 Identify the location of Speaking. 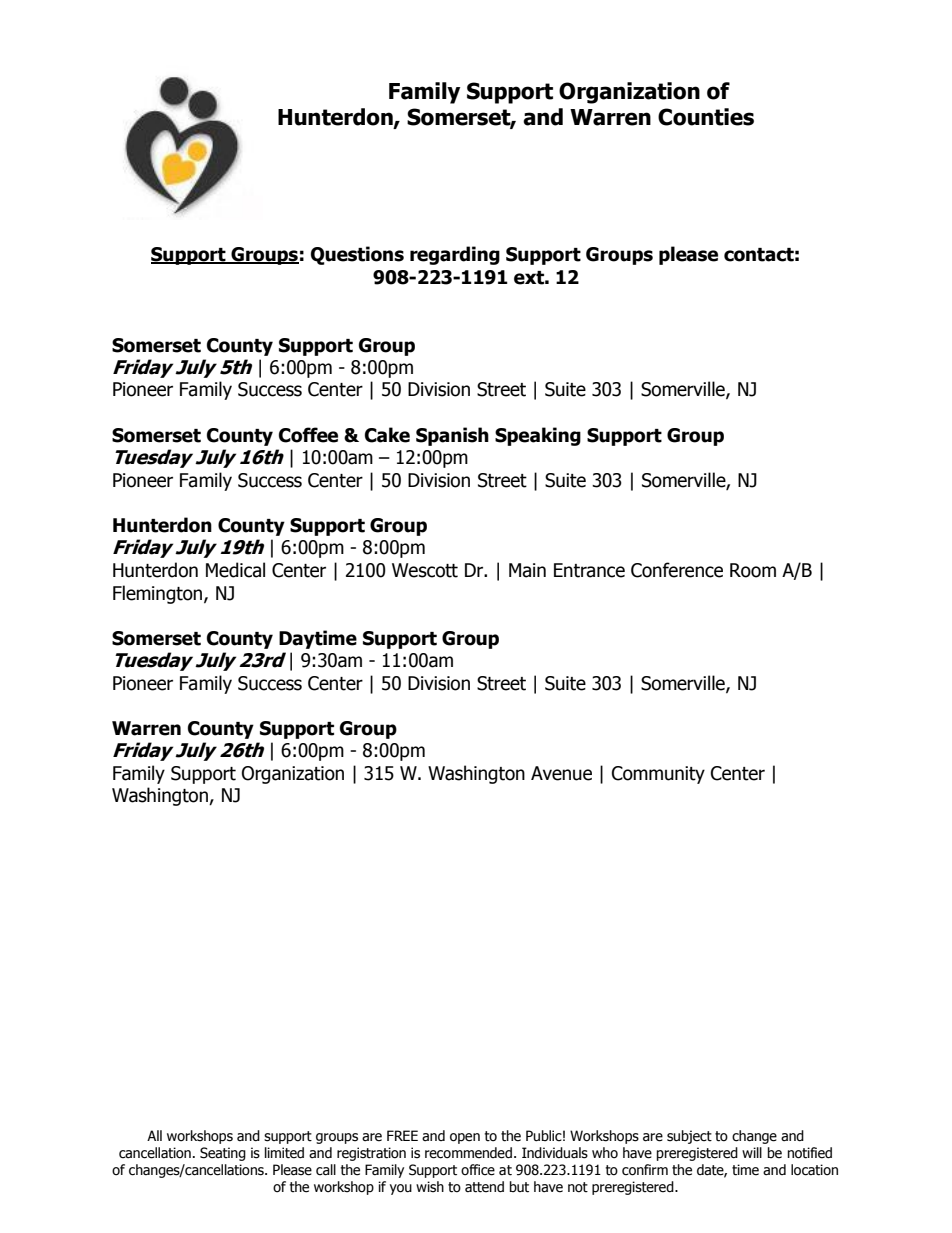
(538, 436).
